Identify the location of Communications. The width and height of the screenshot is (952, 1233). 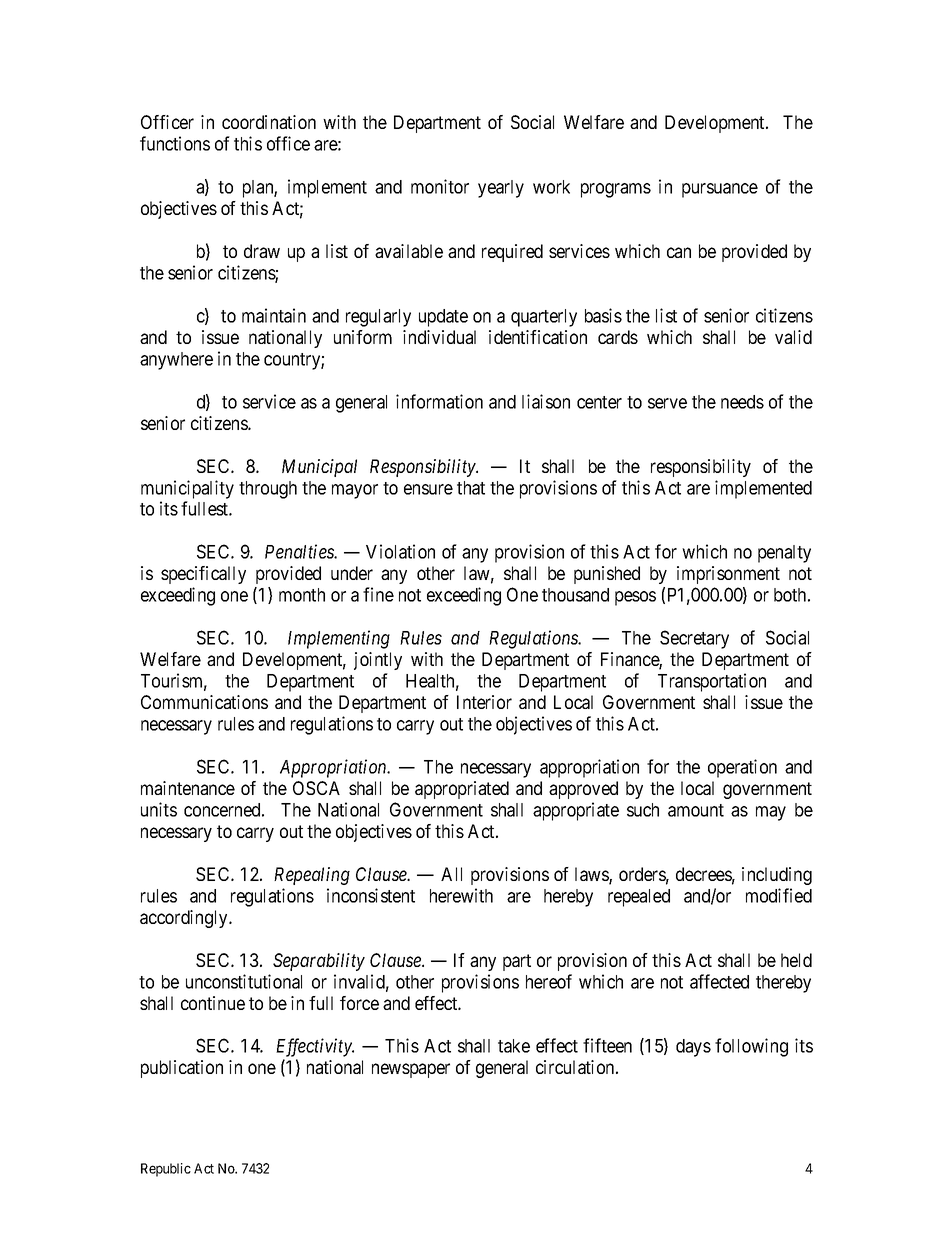
(204, 702).
